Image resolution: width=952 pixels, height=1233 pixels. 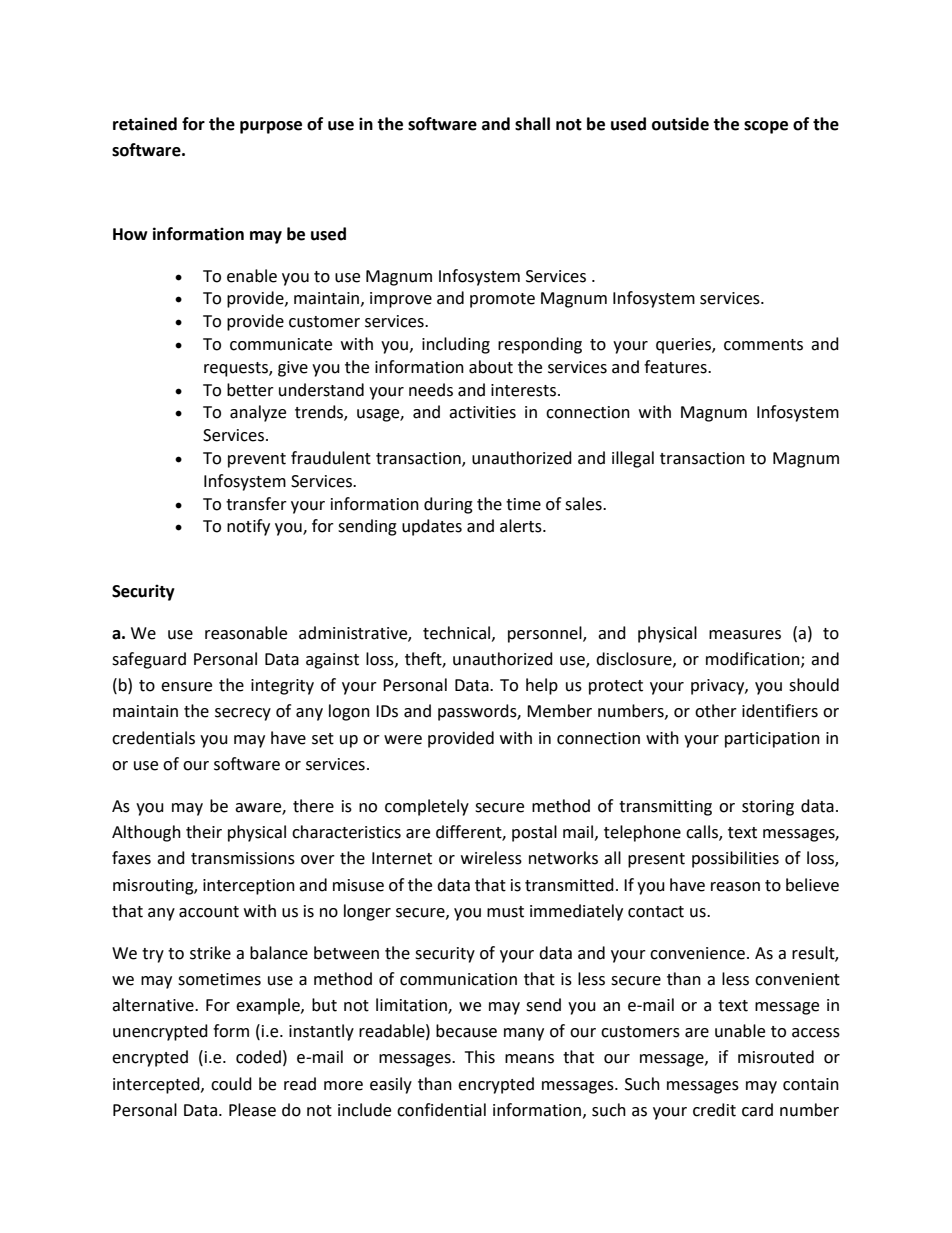 I want to click on credit, so click(x=714, y=1110).
